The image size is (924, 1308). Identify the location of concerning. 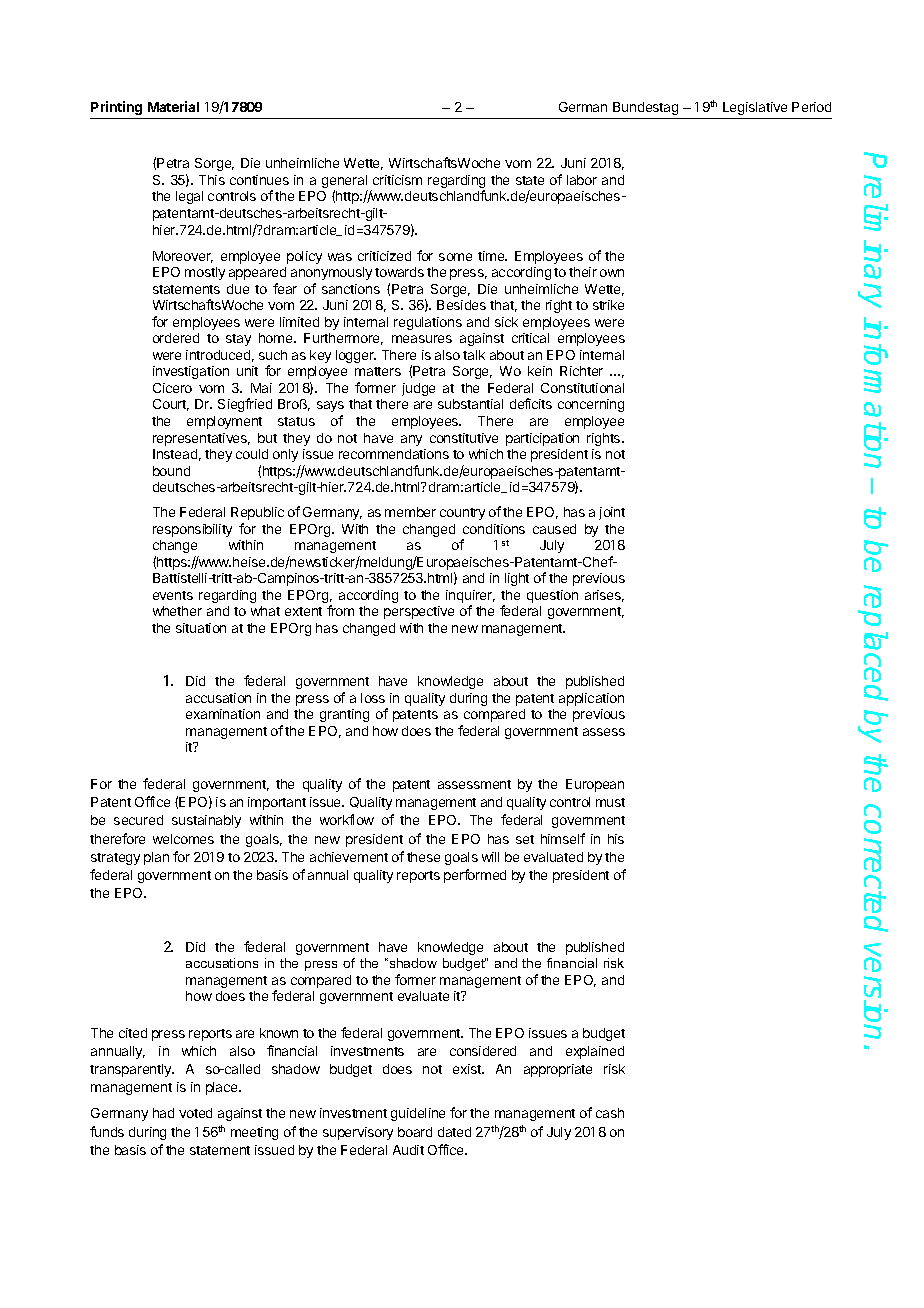
(591, 405).
